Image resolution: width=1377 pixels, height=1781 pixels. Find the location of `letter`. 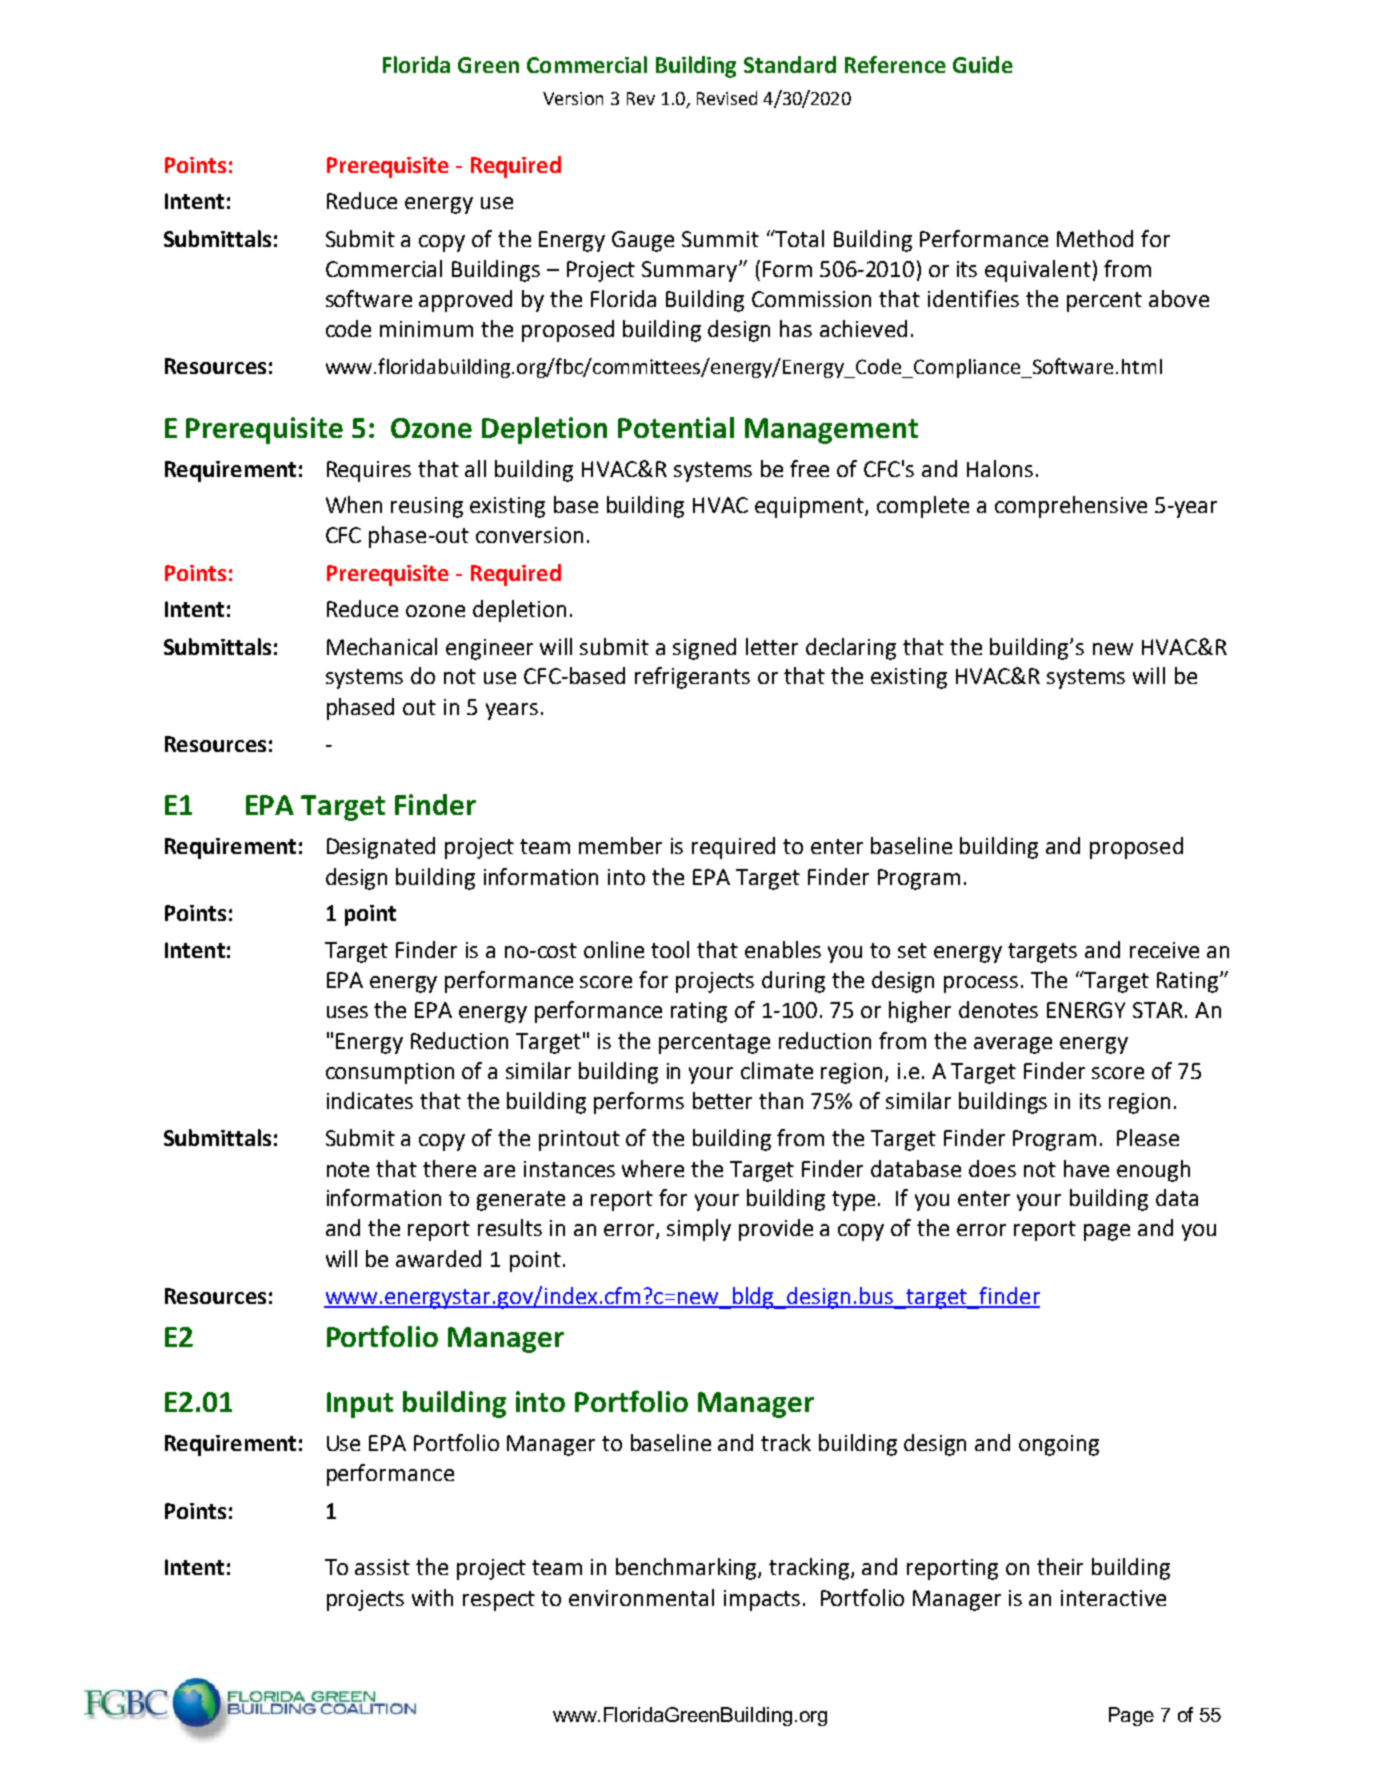

letter is located at coordinates (772, 646).
